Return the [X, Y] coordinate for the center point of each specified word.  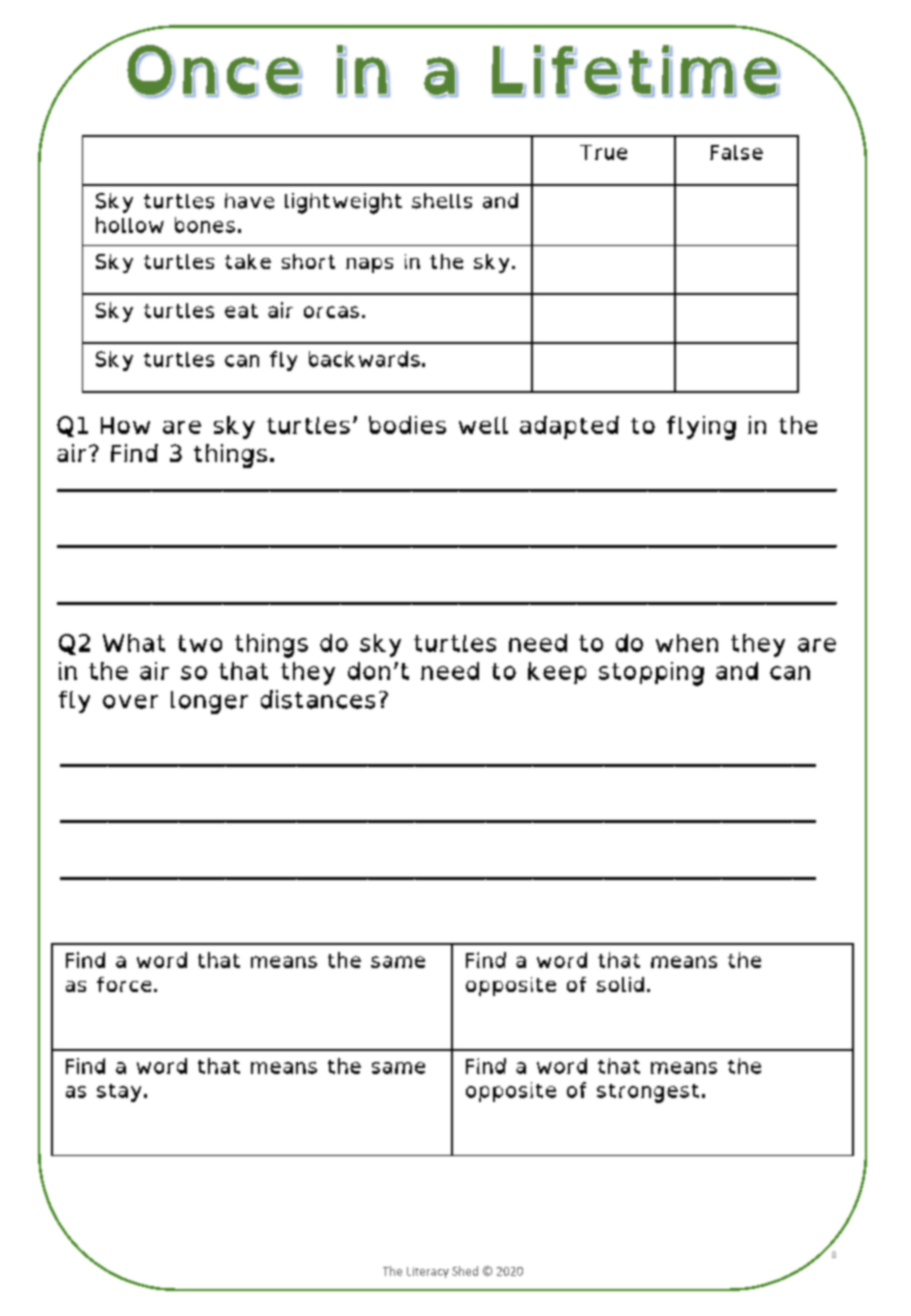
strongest [648, 1093]
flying [701, 428]
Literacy [428, 1272]
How [125, 425]
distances [318, 699]
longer [209, 702]
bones [205, 225]
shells [442, 201]
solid [620, 984]
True [603, 152]
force [124, 984]
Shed [465, 1271]
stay [119, 1093]
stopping [651, 674]
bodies [407, 425]
